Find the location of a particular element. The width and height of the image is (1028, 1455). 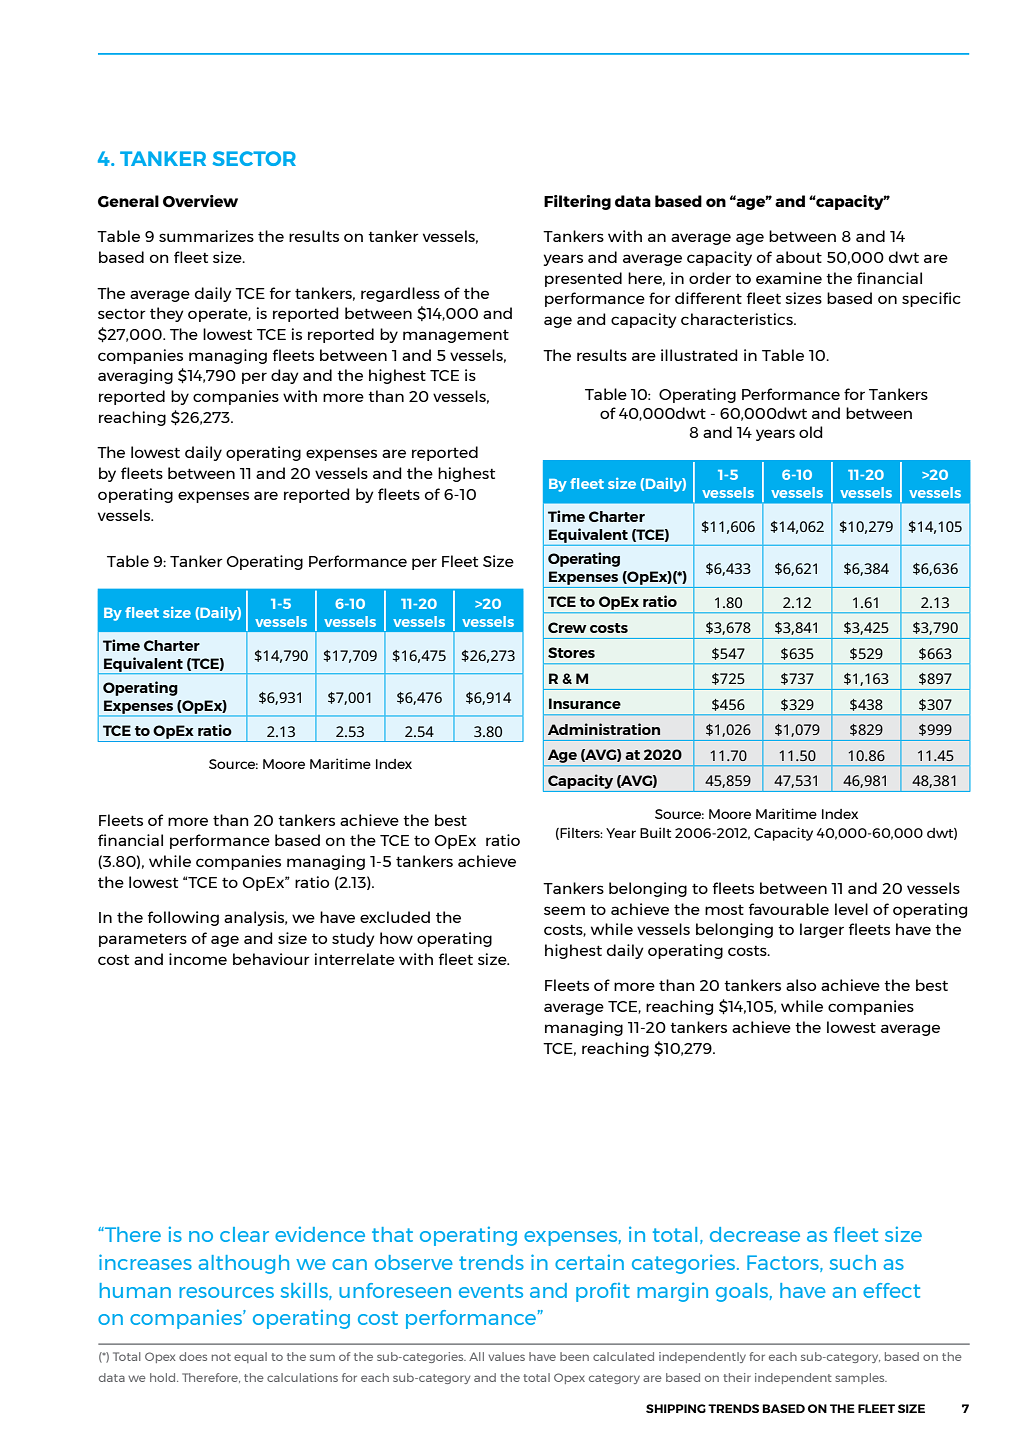

following is located at coordinates (183, 918).
